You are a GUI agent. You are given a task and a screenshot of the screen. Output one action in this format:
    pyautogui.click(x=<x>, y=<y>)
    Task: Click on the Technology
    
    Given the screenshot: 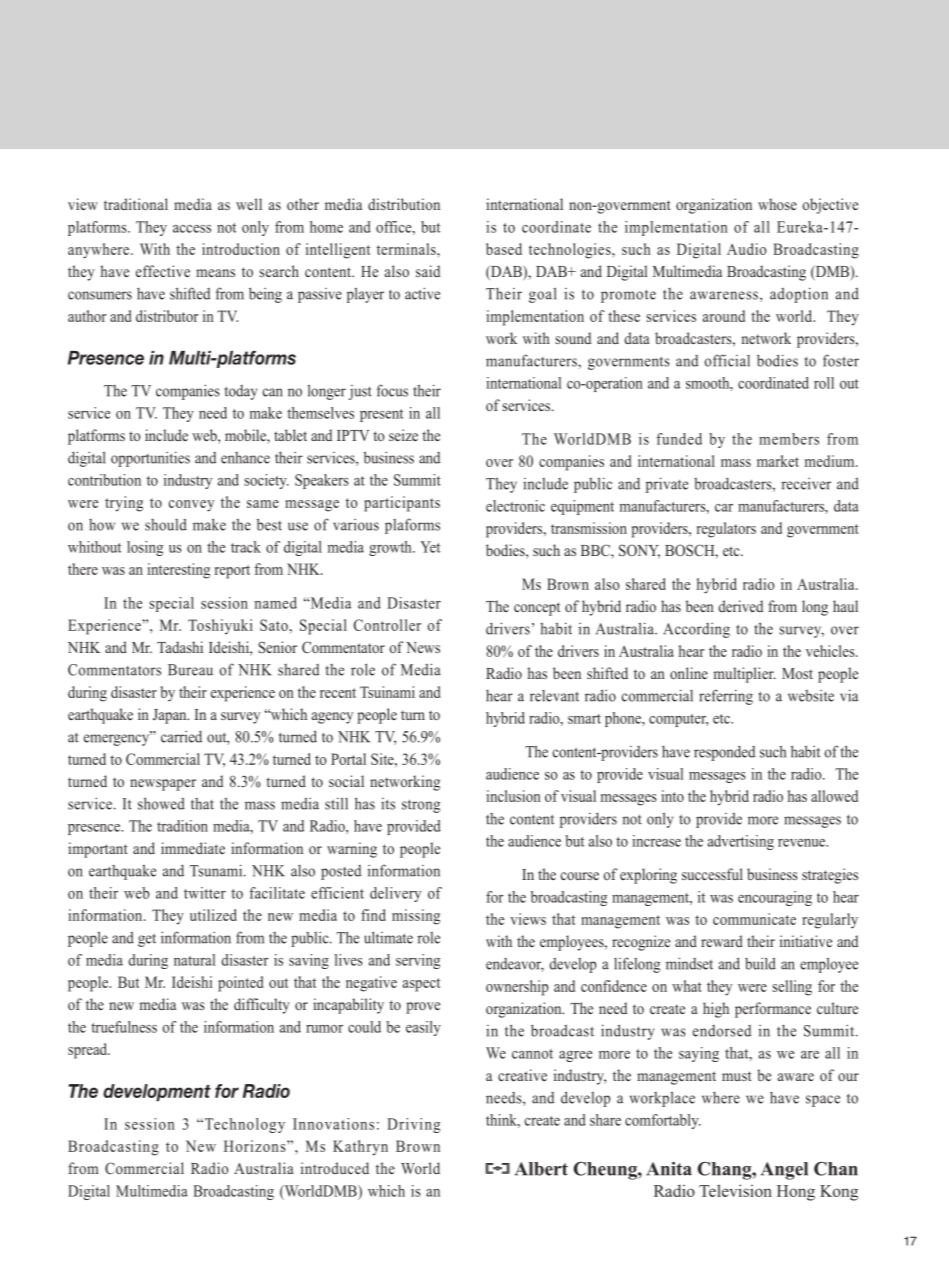 What is the action you would take?
    pyautogui.click(x=243, y=1125)
